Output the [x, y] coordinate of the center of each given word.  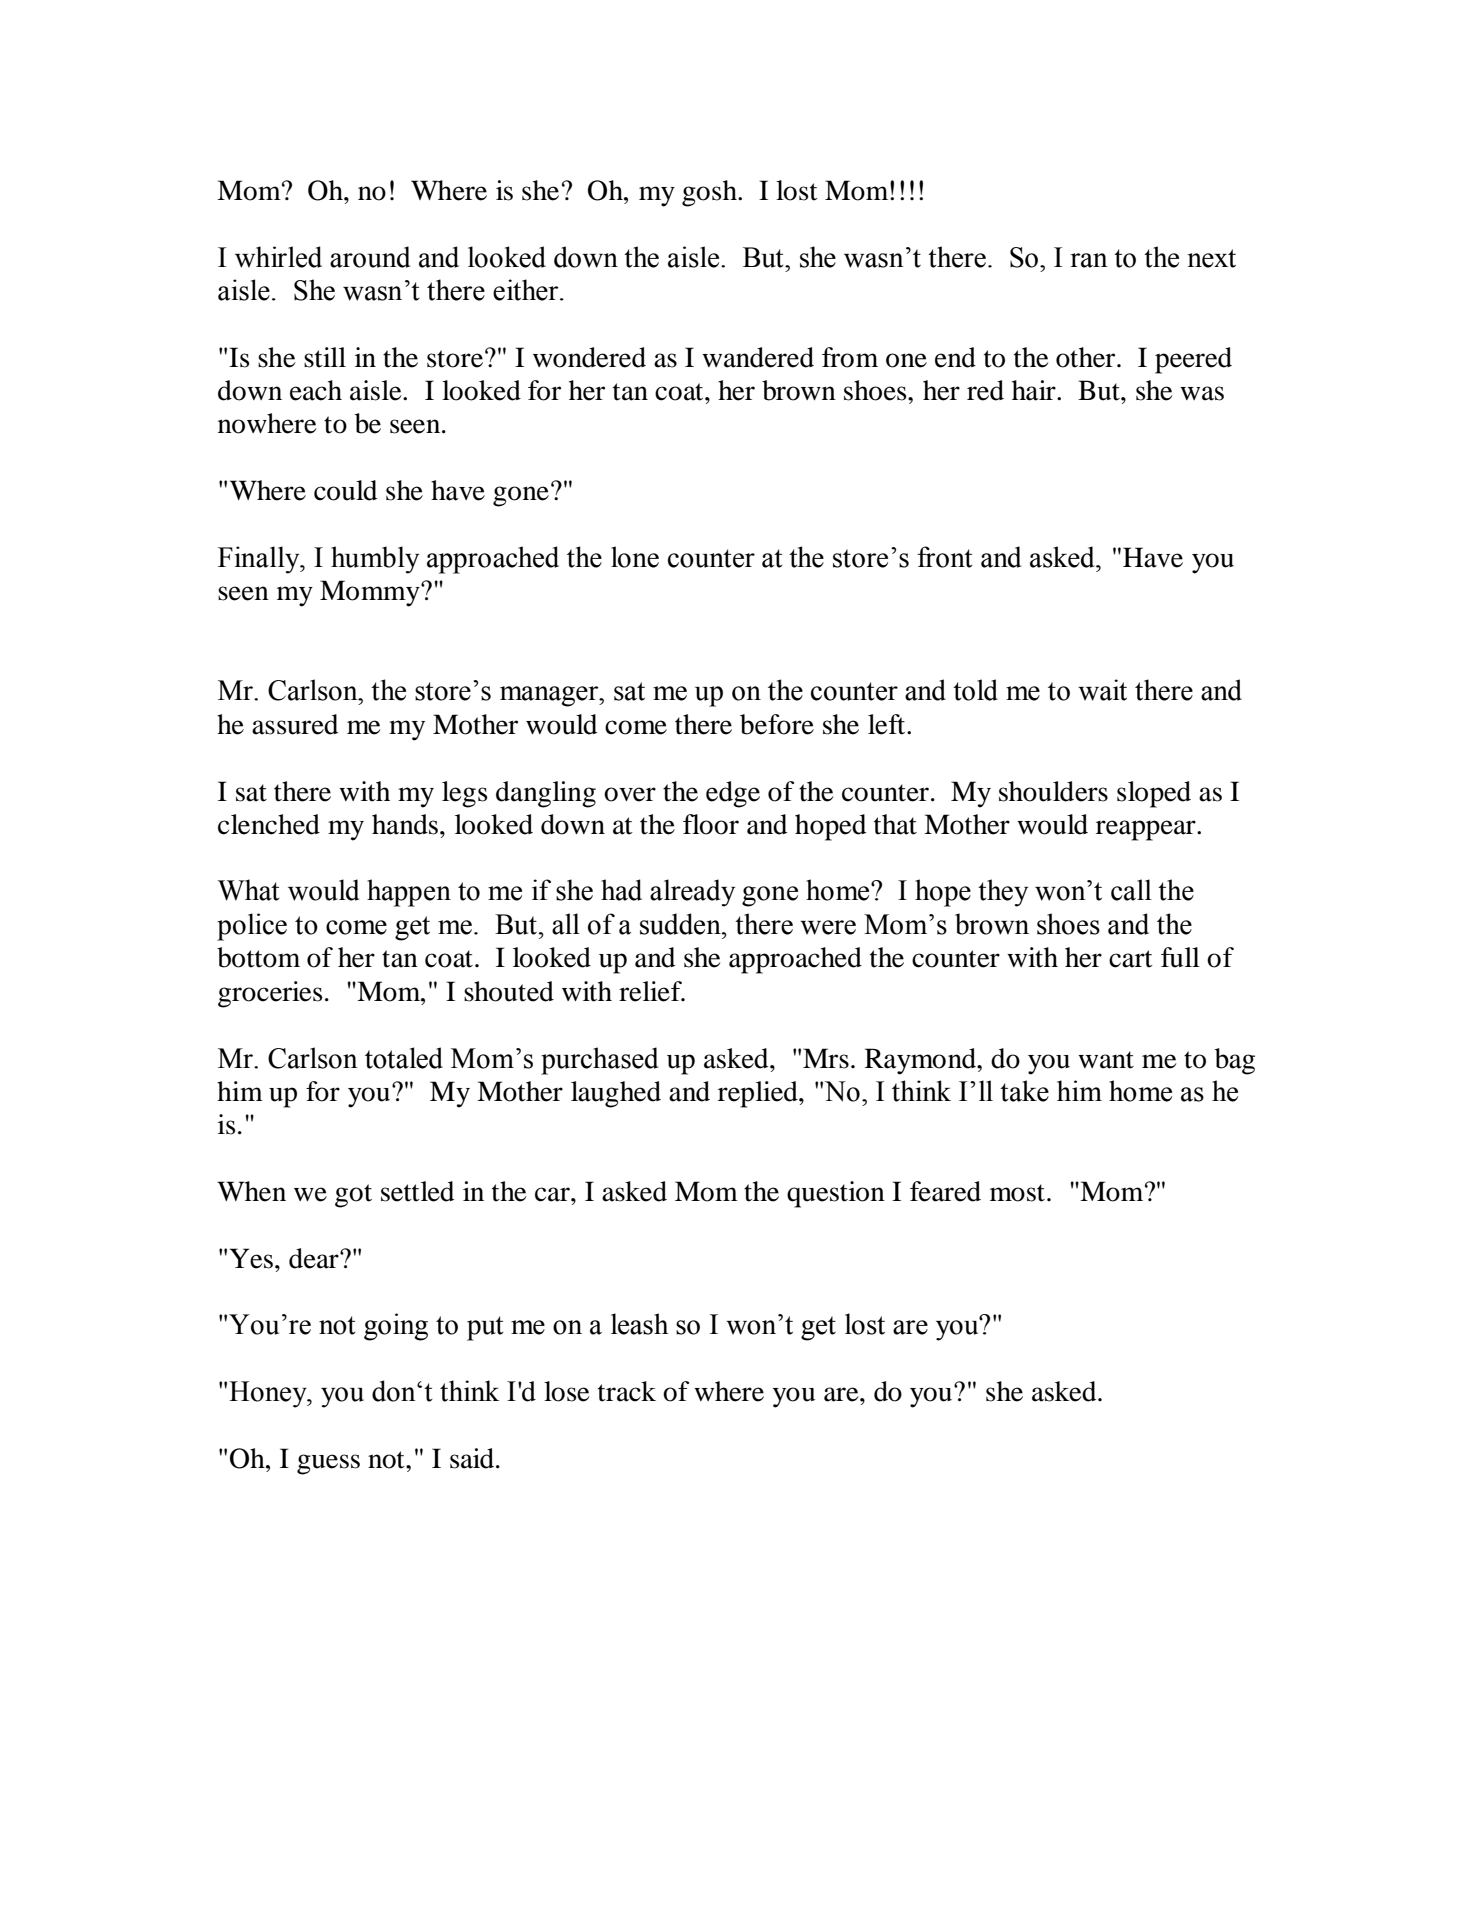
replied [759, 1094]
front [945, 557]
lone [635, 557]
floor [711, 824]
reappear [1147, 830]
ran [1089, 260]
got [353, 1196]
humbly [375, 560]
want [1106, 1060]
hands [405, 824]
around [370, 257]
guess [328, 1464]
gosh [710, 193]
